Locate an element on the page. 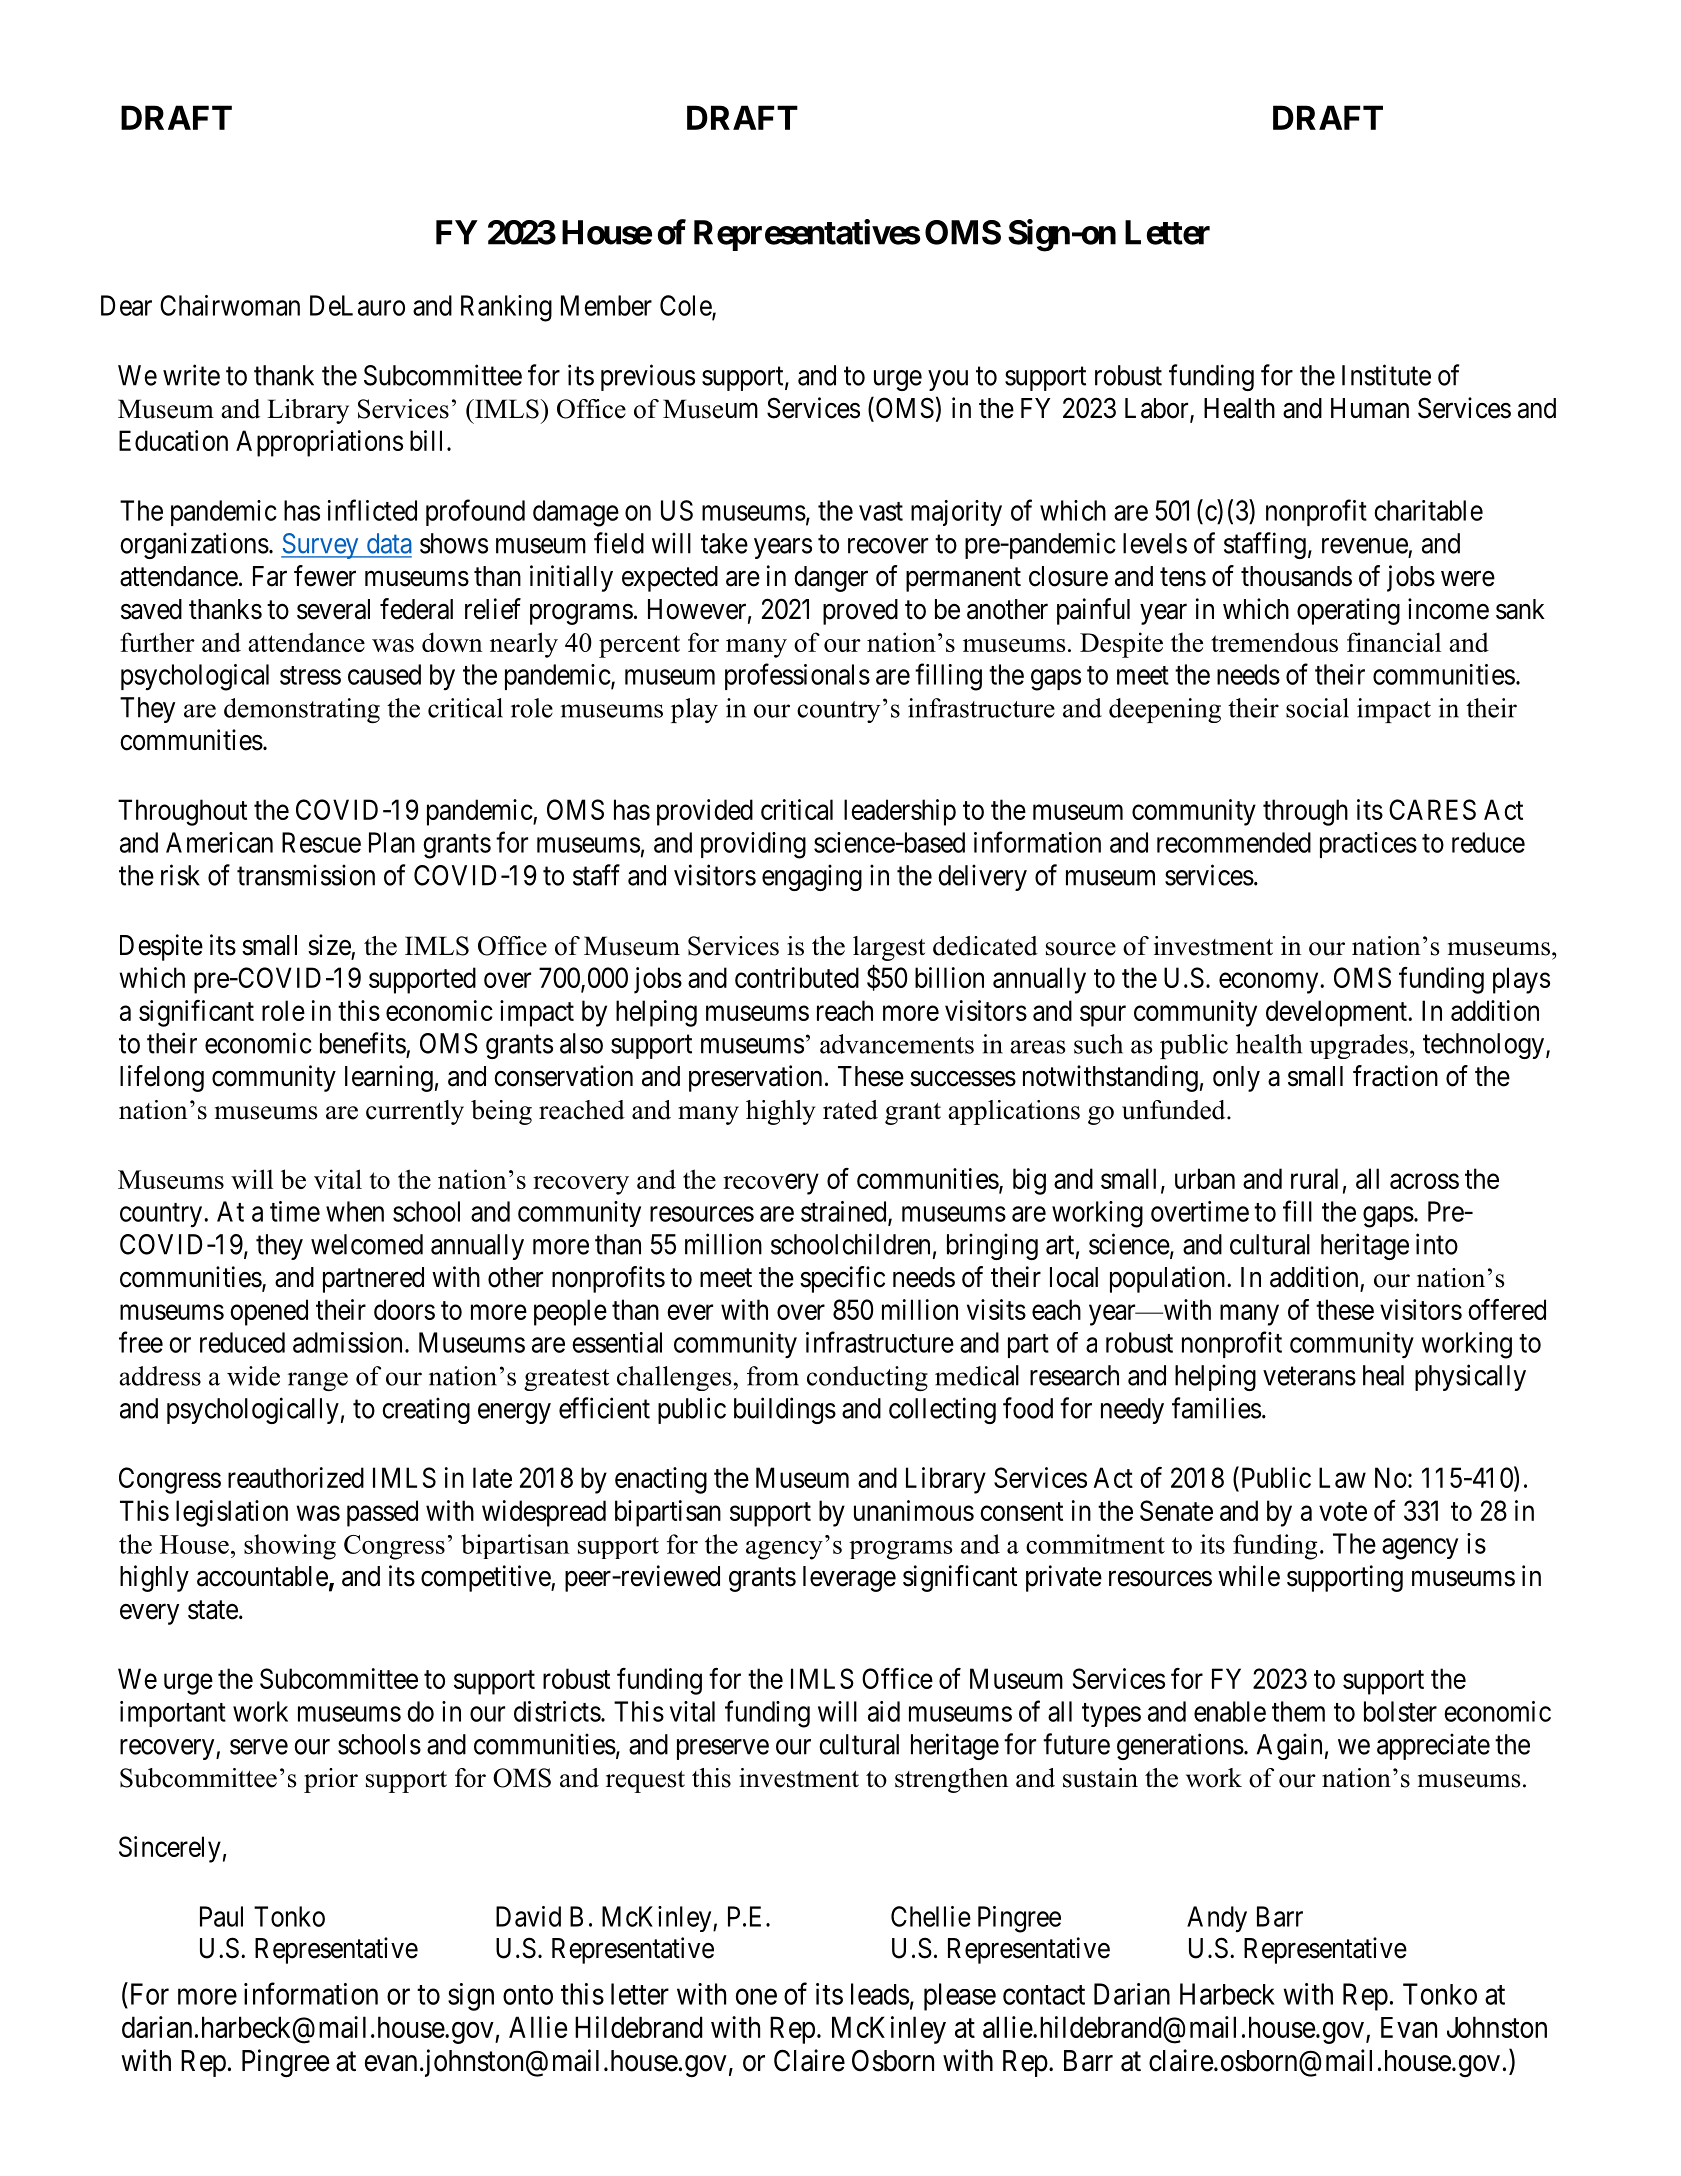  Paul is located at coordinates (221, 1916).
